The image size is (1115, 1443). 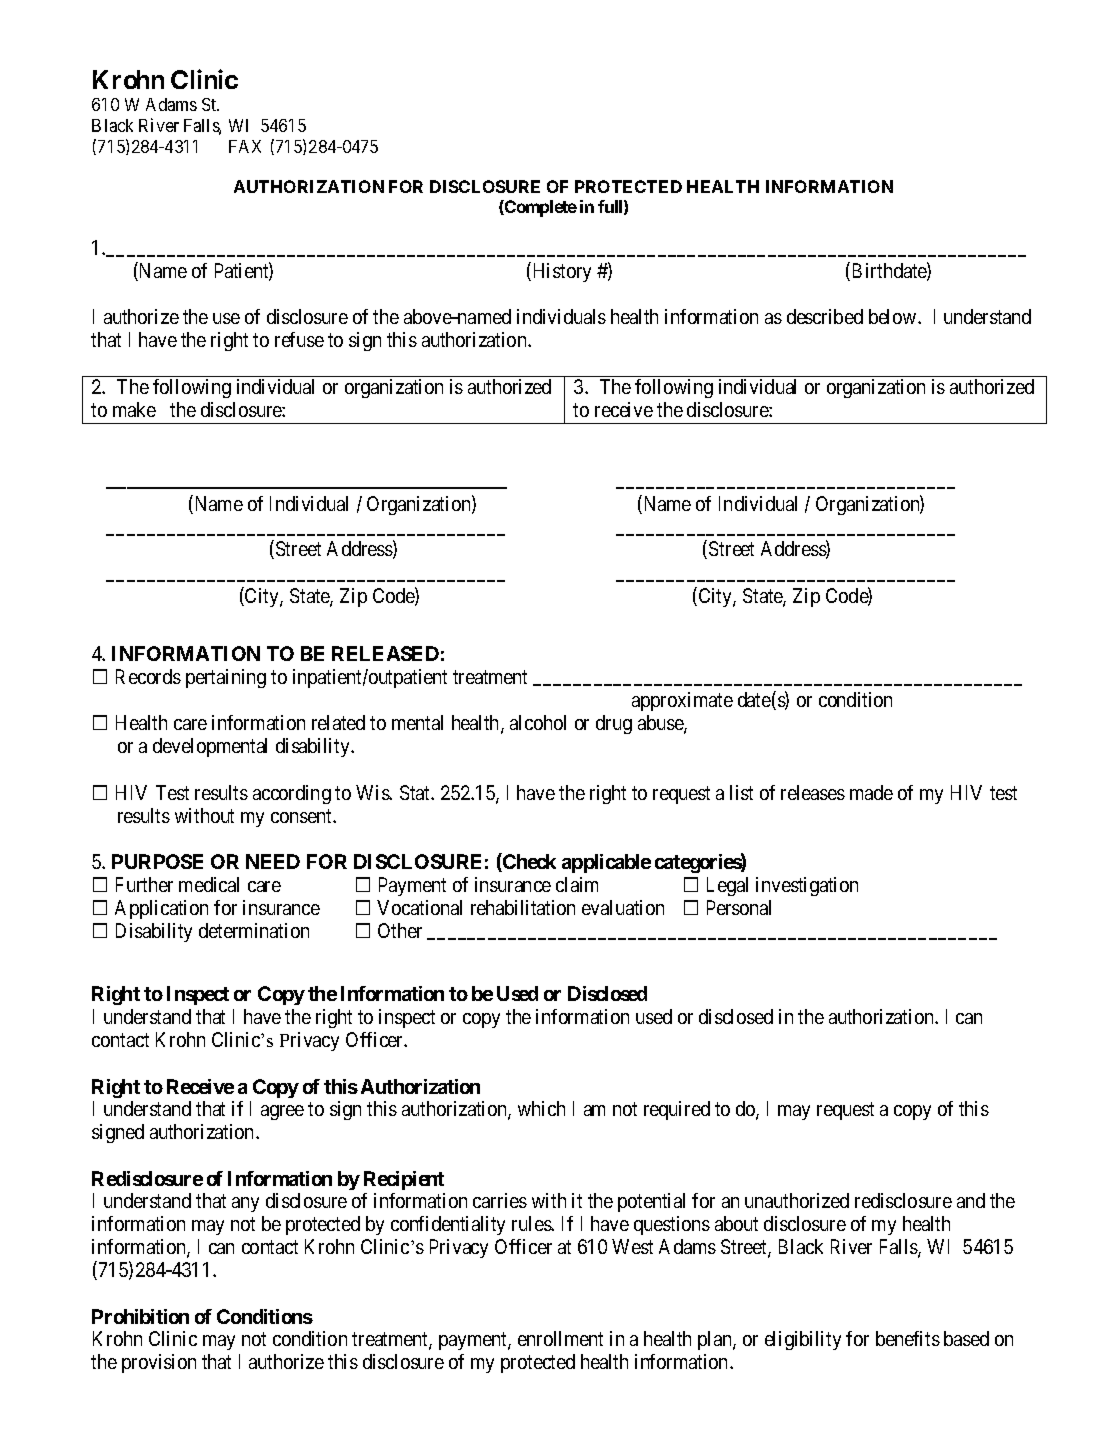 I want to click on according, so click(x=292, y=794).
